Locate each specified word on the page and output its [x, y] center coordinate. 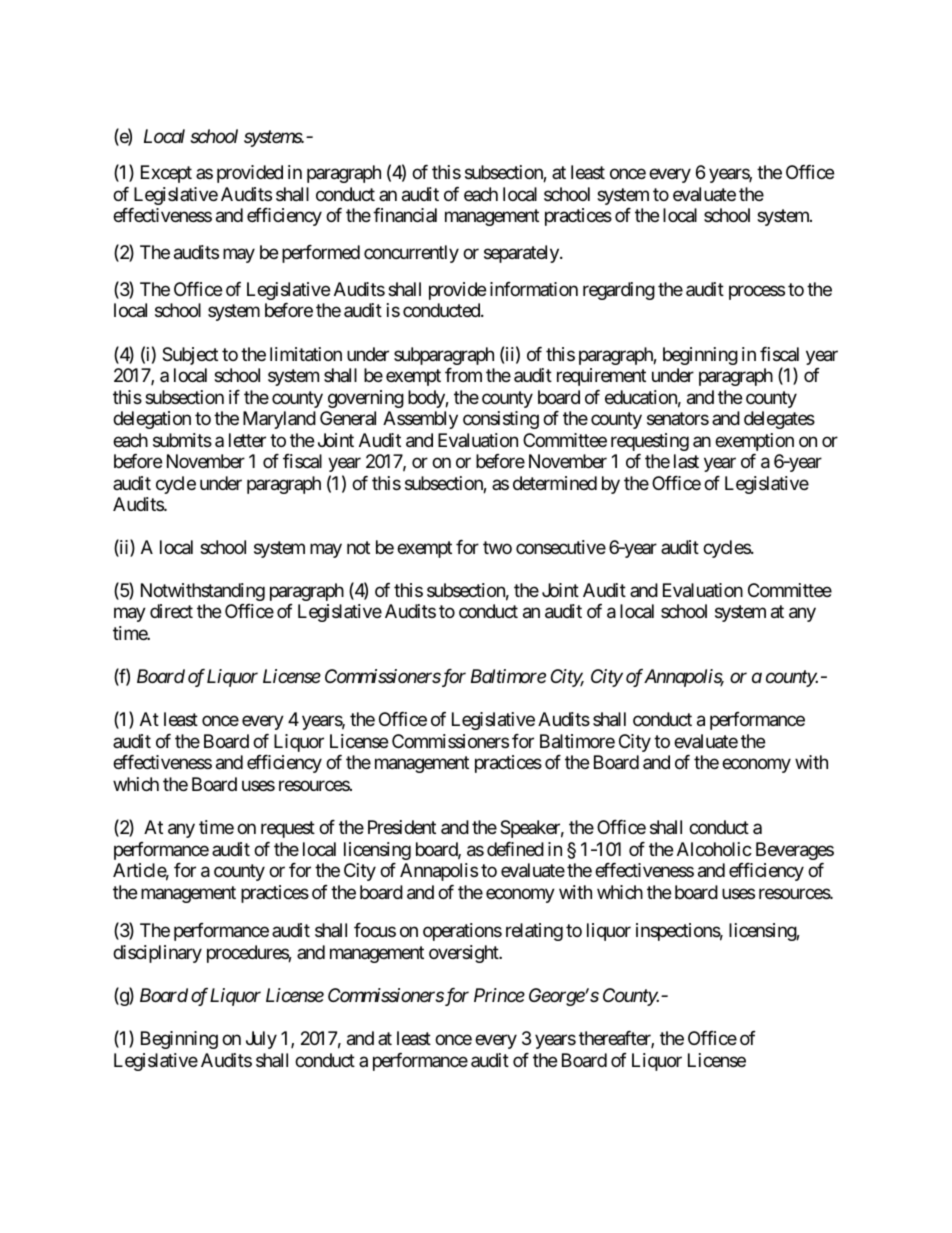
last [686, 461]
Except [166, 174]
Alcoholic [714, 849]
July [261, 1040]
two [497, 547]
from [463, 375]
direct [171, 611]
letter [247, 440]
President [402, 827]
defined [515, 849]
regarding [619, 291]
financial [405, 215]
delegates [779, 420]
